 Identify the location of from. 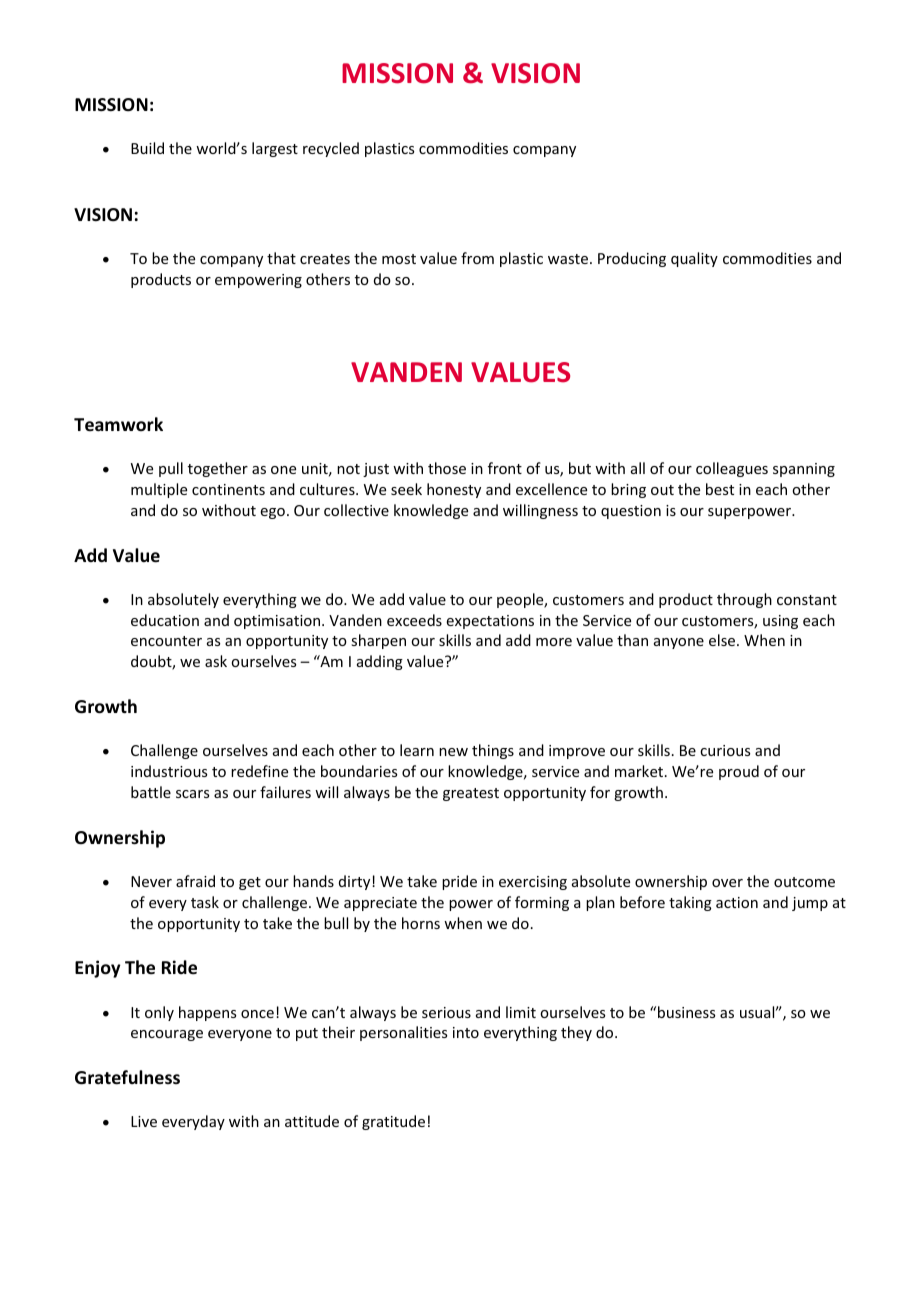
(477, 258).
